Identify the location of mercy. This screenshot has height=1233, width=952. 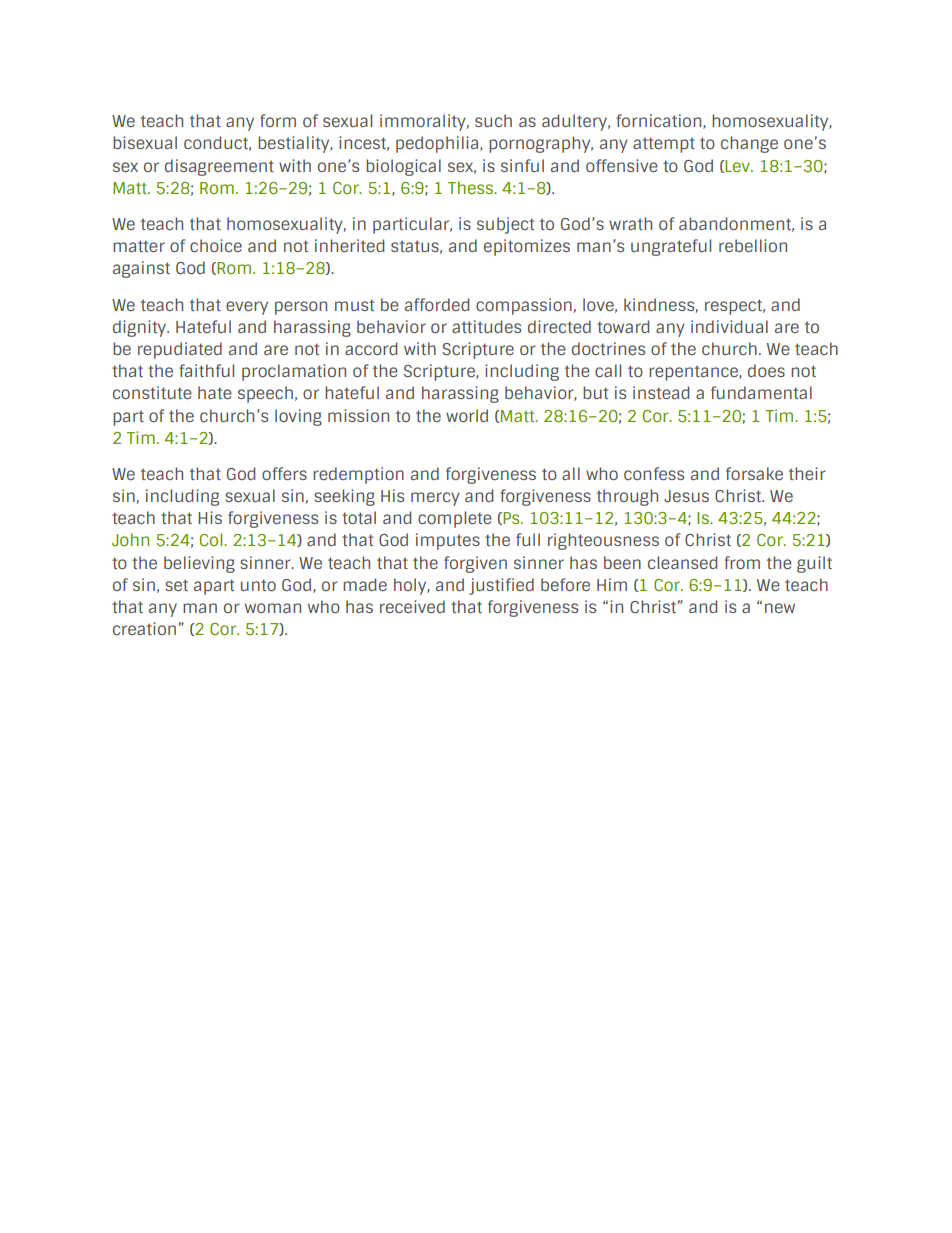
(435, 499).
